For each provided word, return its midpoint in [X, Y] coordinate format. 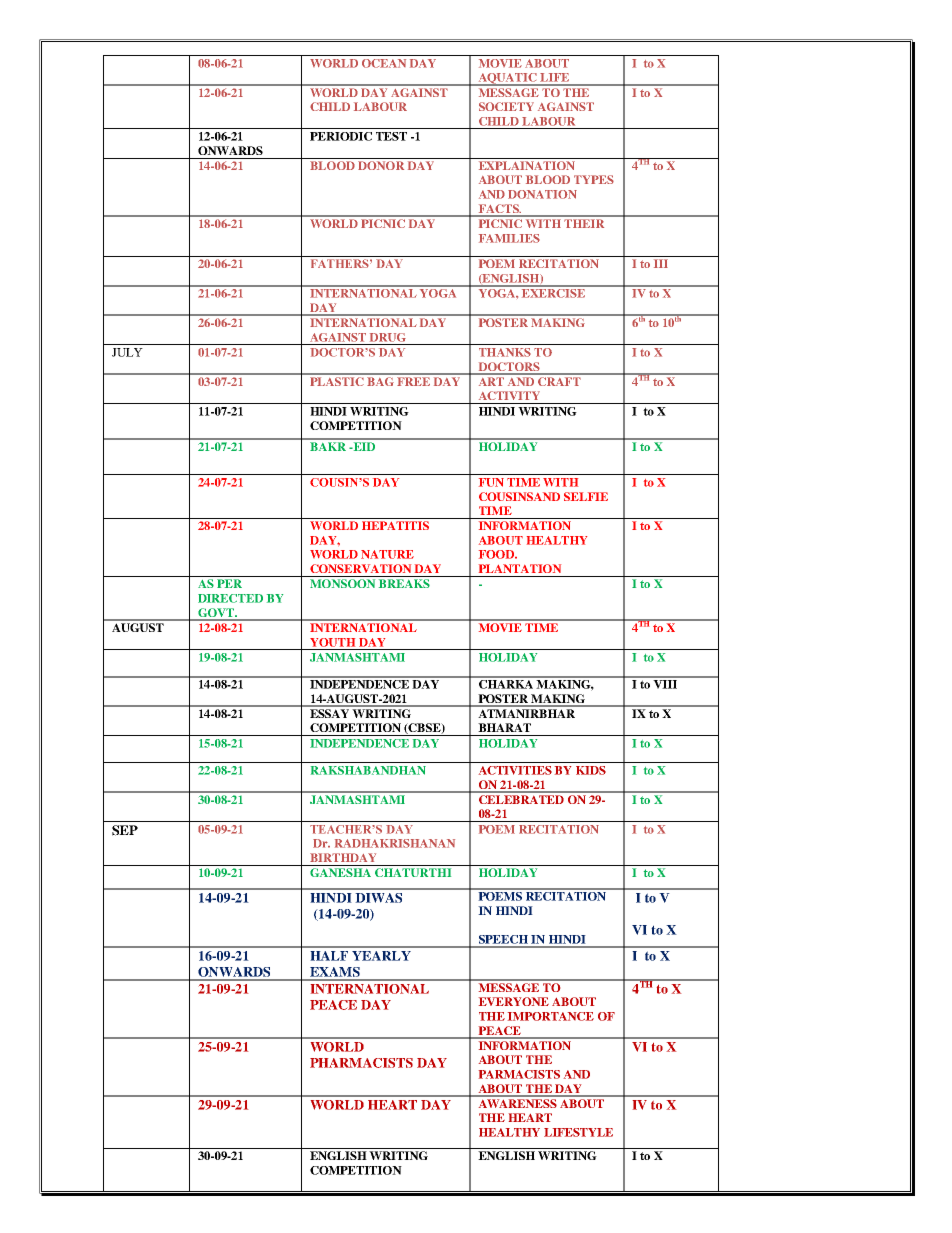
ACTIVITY [509, 395]
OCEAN [384, 63]
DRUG [388, 337]
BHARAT [504, 727]
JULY [127, 352]
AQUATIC [507, 79]
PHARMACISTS [361, 1063]
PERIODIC [341, 136]
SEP [125, 830]
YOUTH [332, 642]
